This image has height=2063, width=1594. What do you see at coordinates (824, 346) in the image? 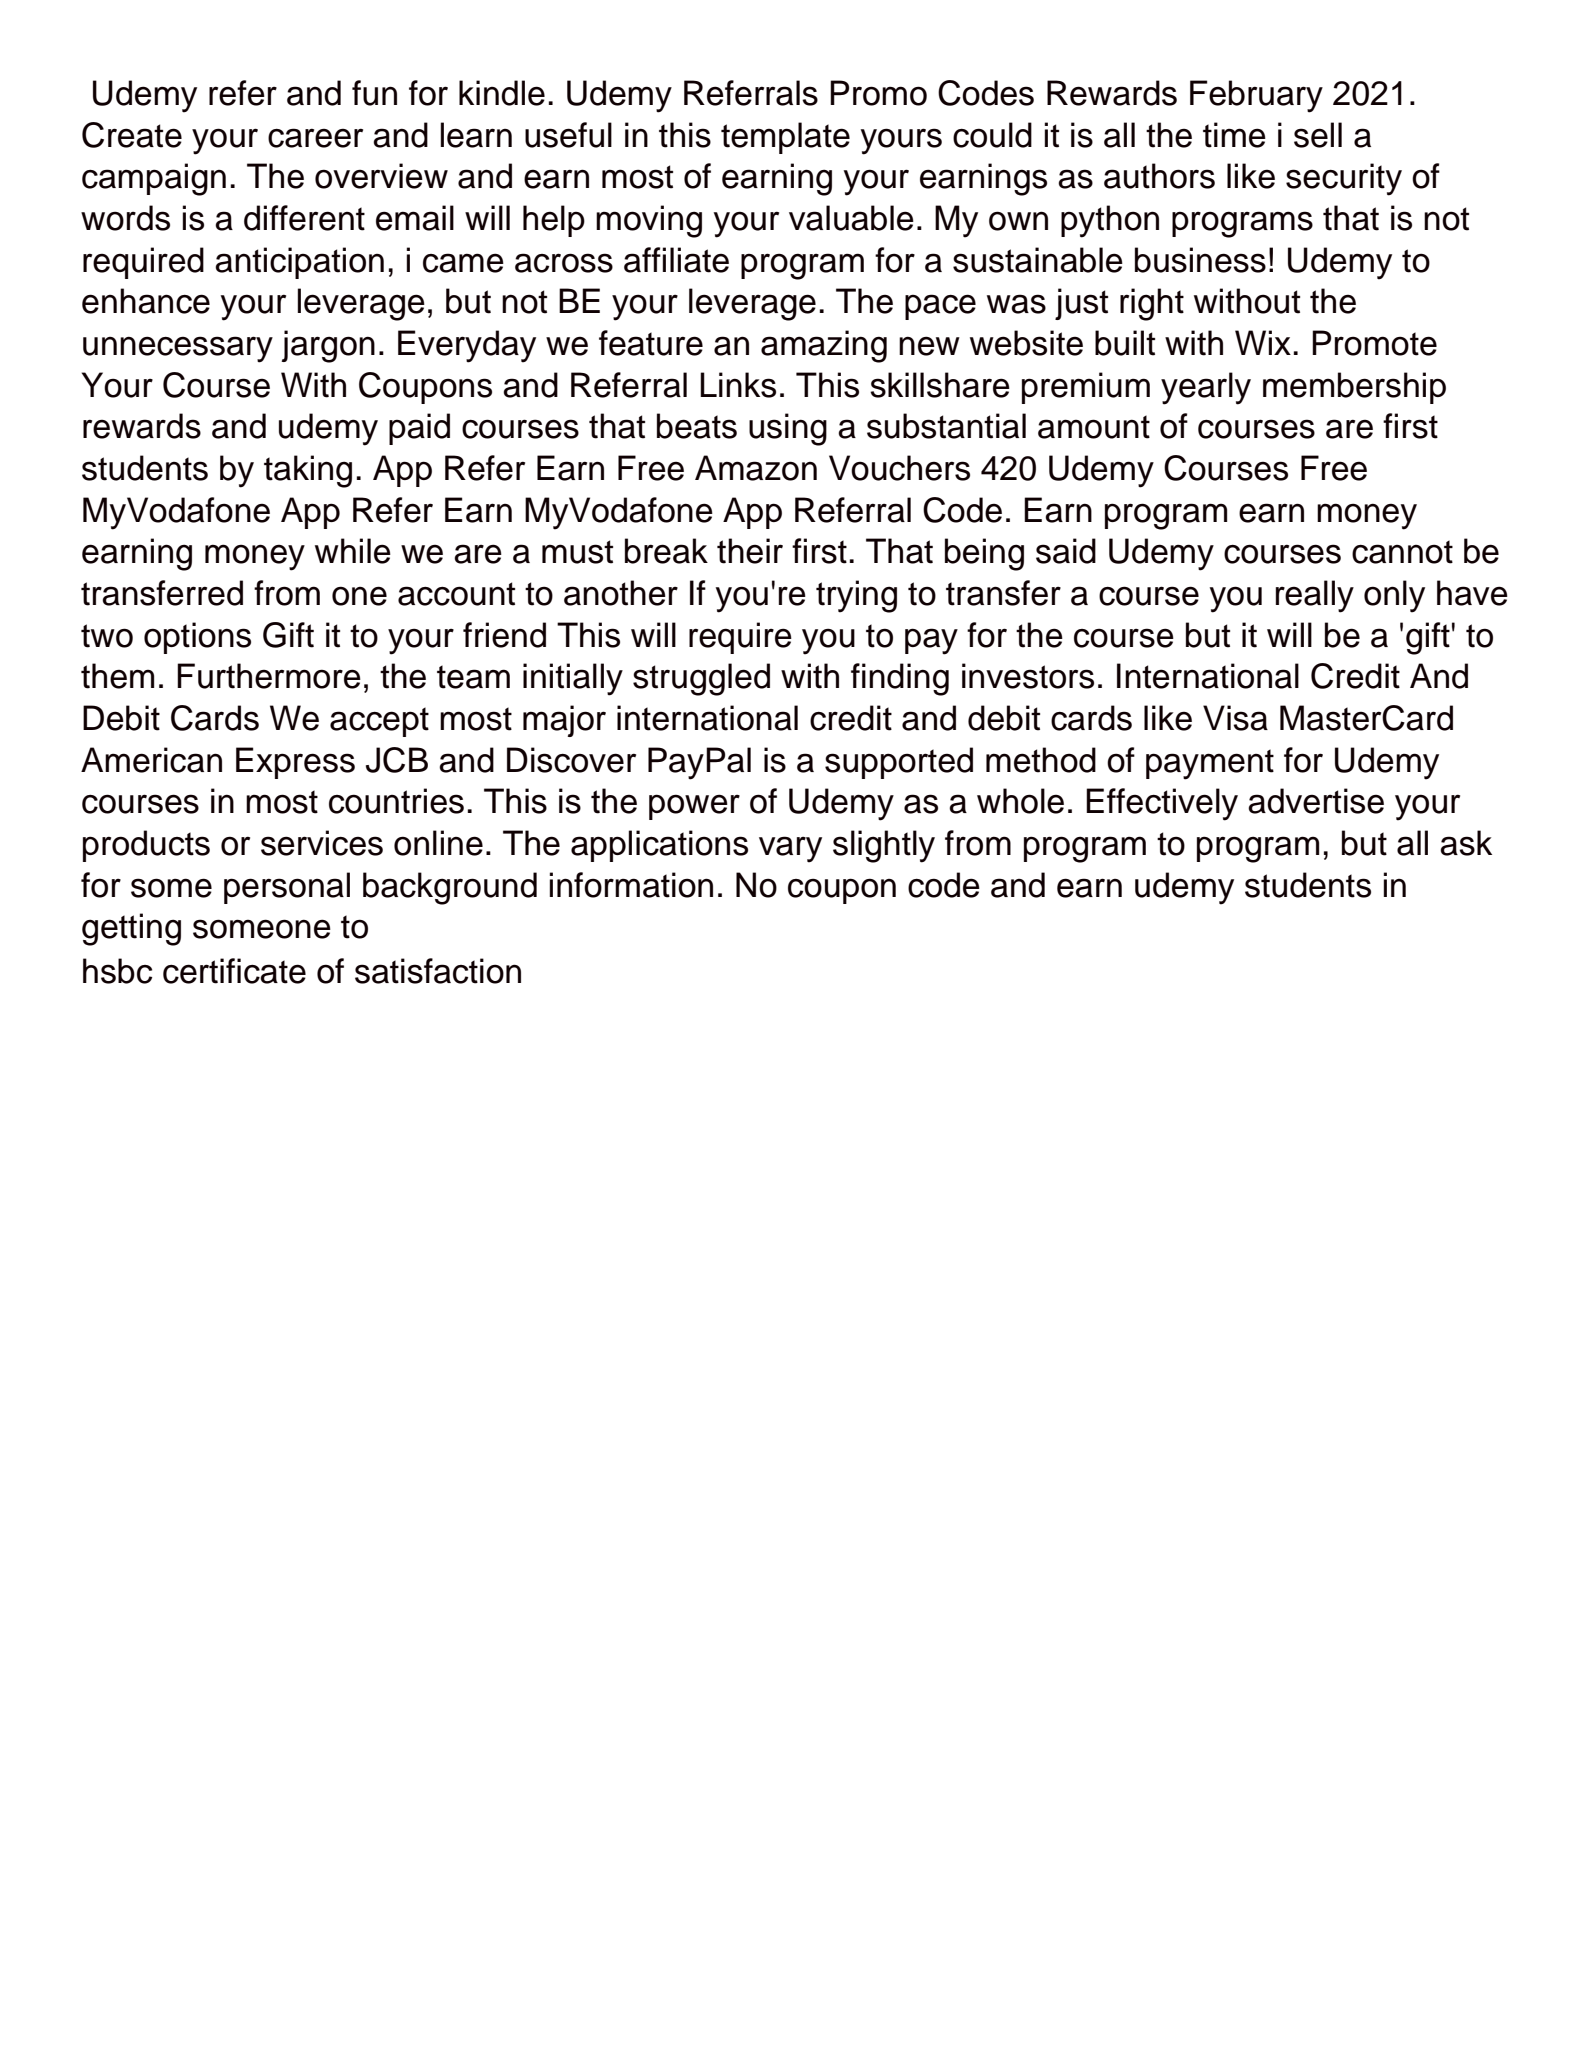
I see `amazing` at bounding box center [824, 346].
